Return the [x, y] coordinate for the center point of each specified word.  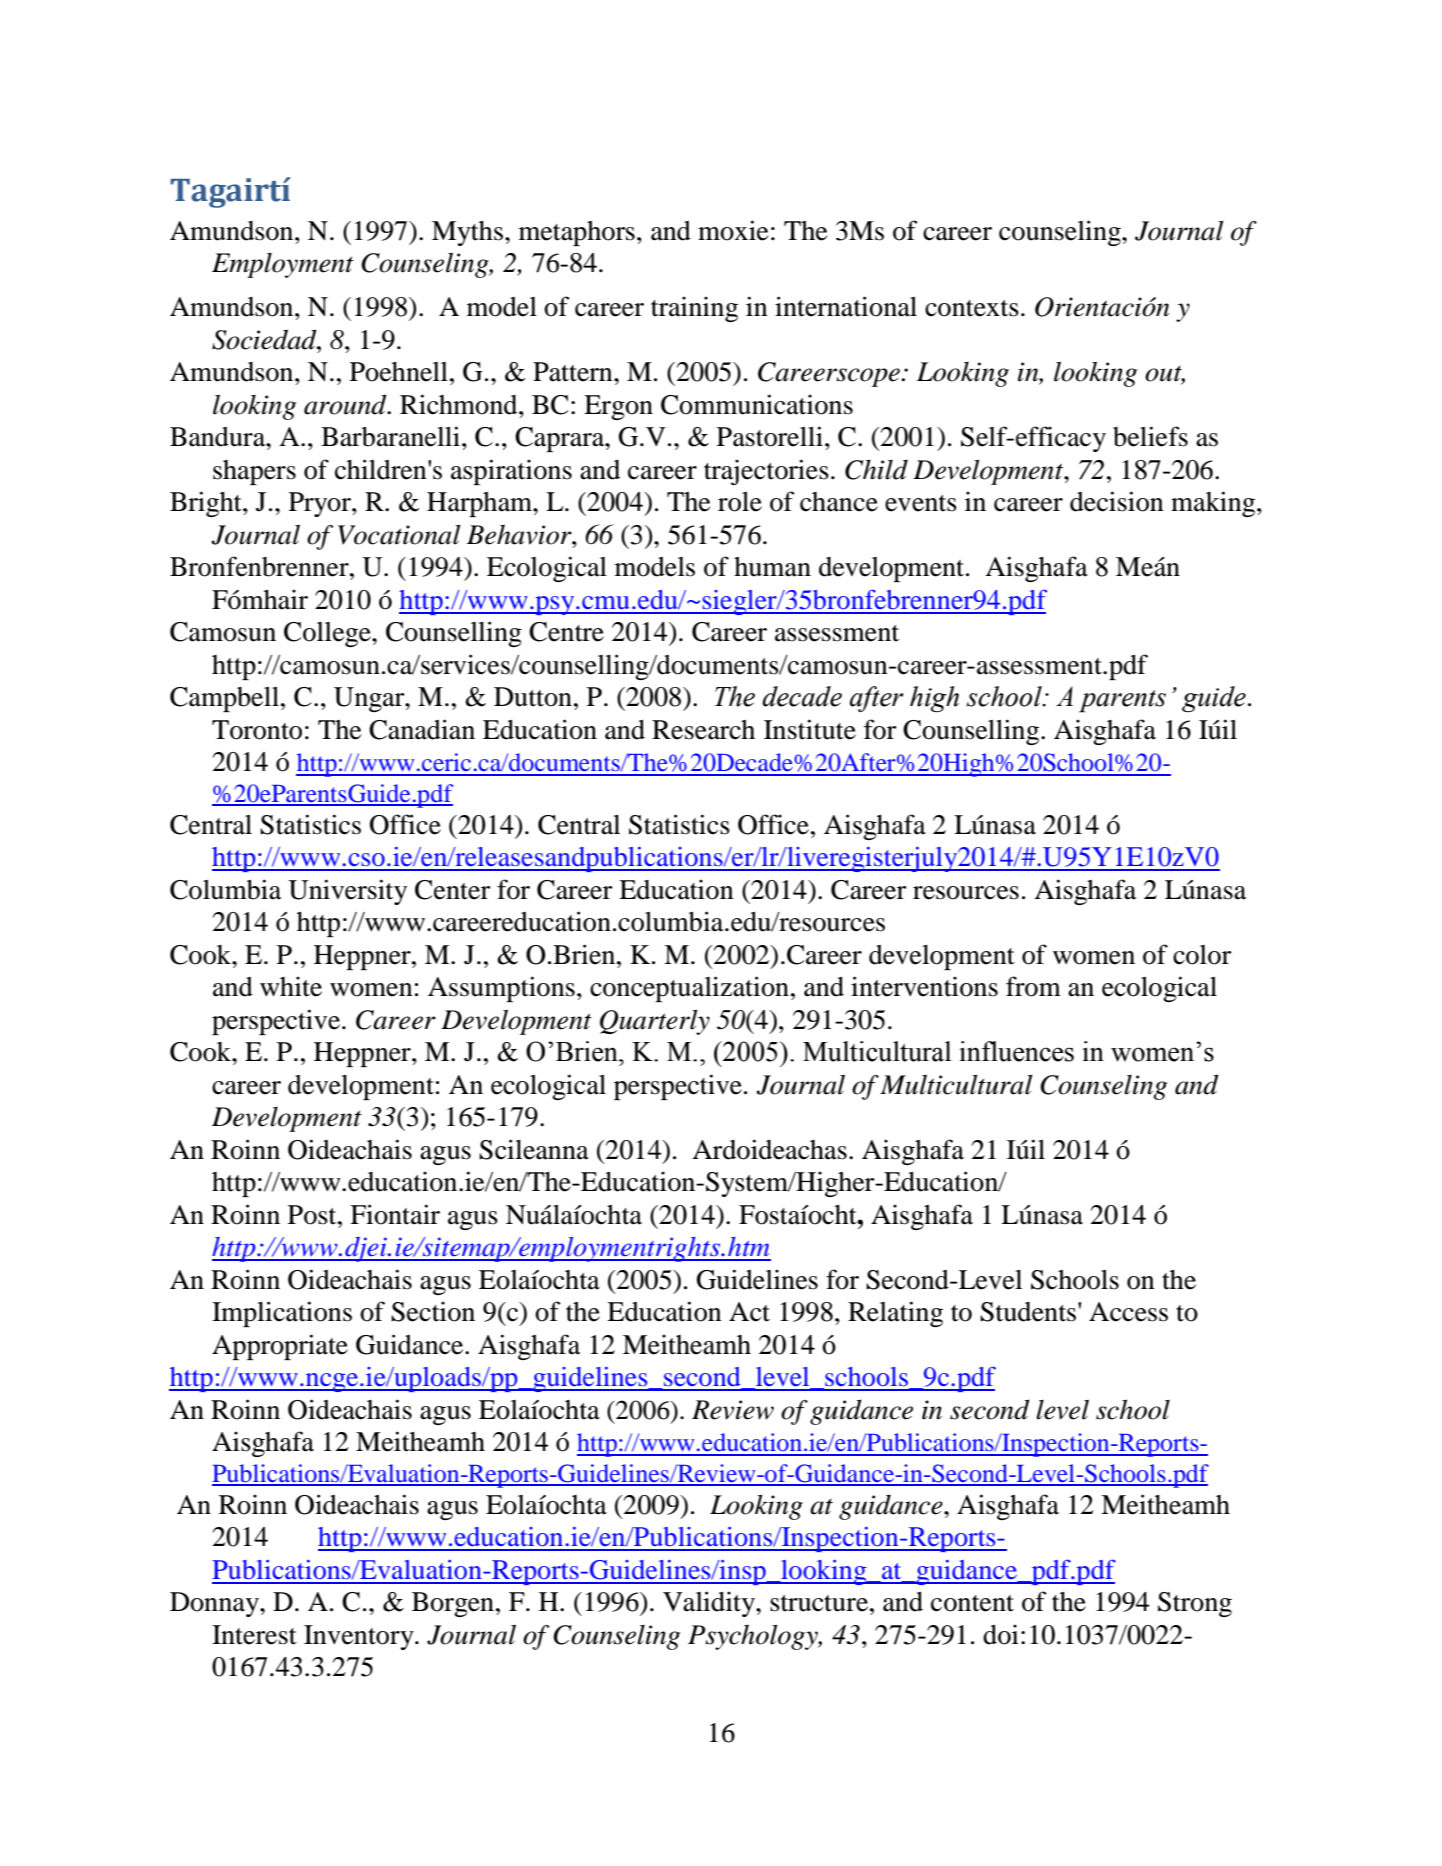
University [347, 892]
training [694, 309]
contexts [972, 308]
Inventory [360, 1637]
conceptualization [689, 989]
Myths [467, 233]
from [1033, 986]
